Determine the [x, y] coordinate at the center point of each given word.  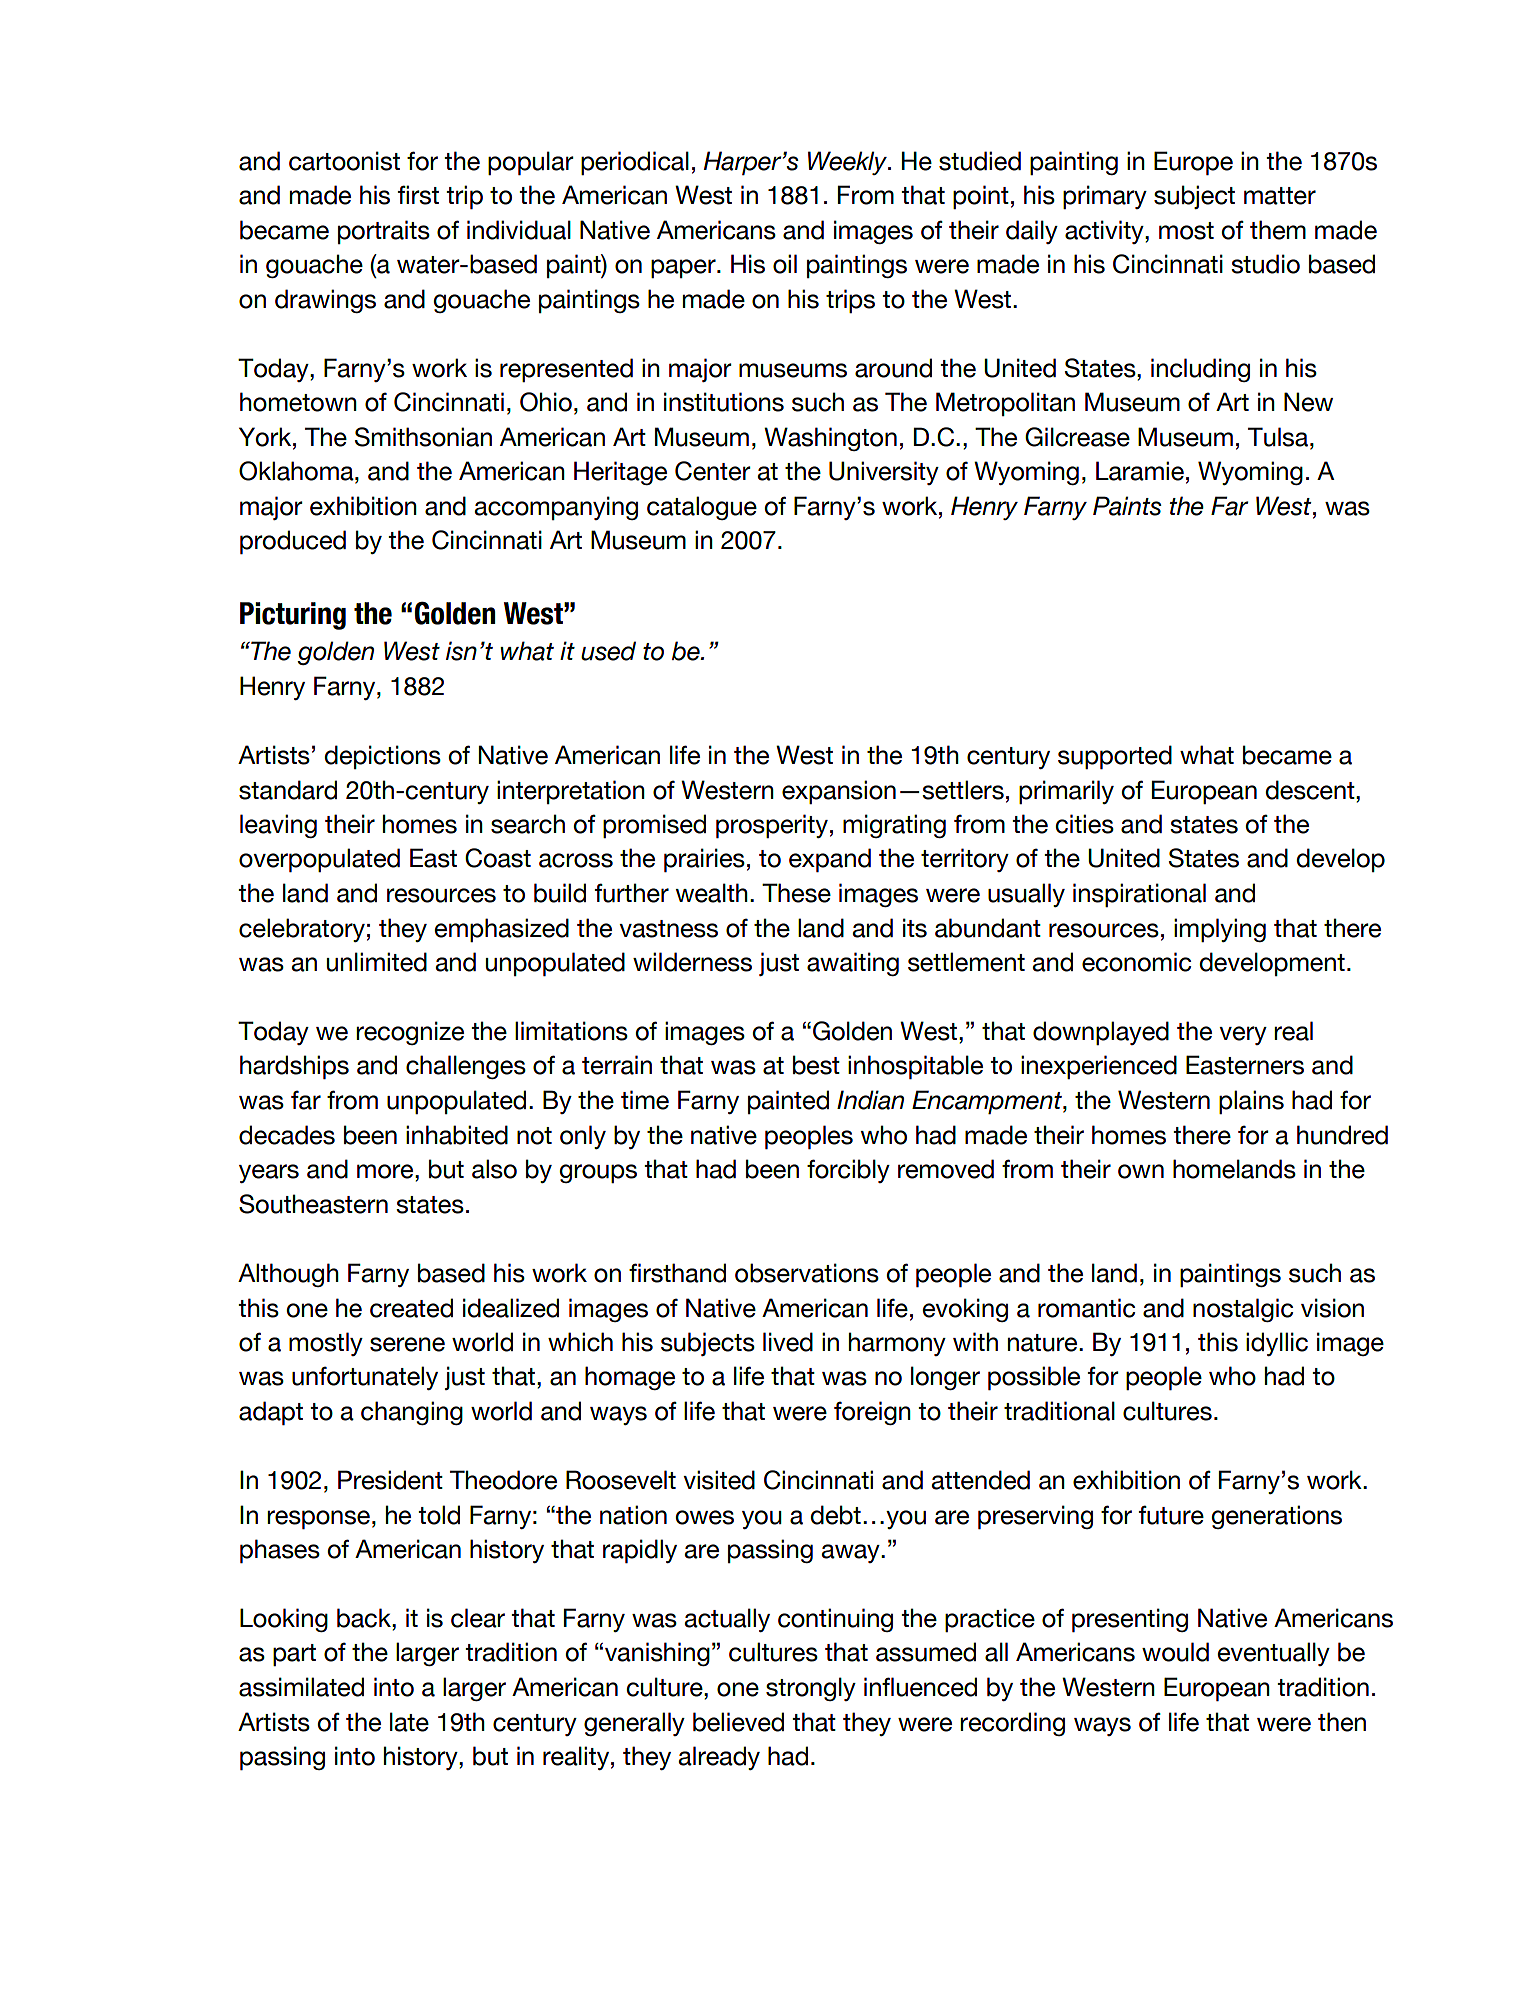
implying [1220, 930]
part [294, 1655]
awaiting [853, 964]
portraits [384, 232]
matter [1280, 196]
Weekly [848, 163]
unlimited [377, 962]
